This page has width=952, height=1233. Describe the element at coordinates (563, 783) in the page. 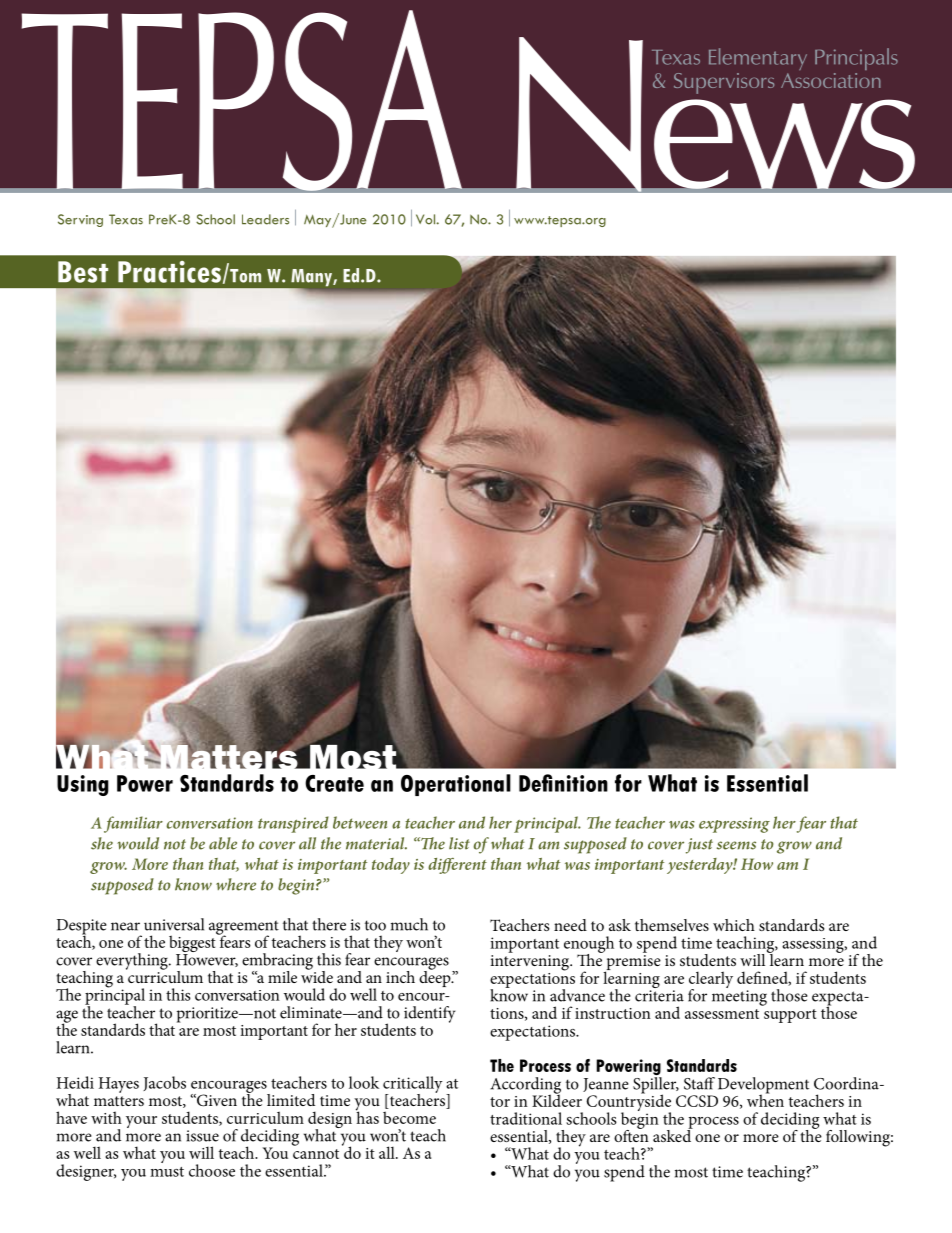

I see `Definition` at that location.
